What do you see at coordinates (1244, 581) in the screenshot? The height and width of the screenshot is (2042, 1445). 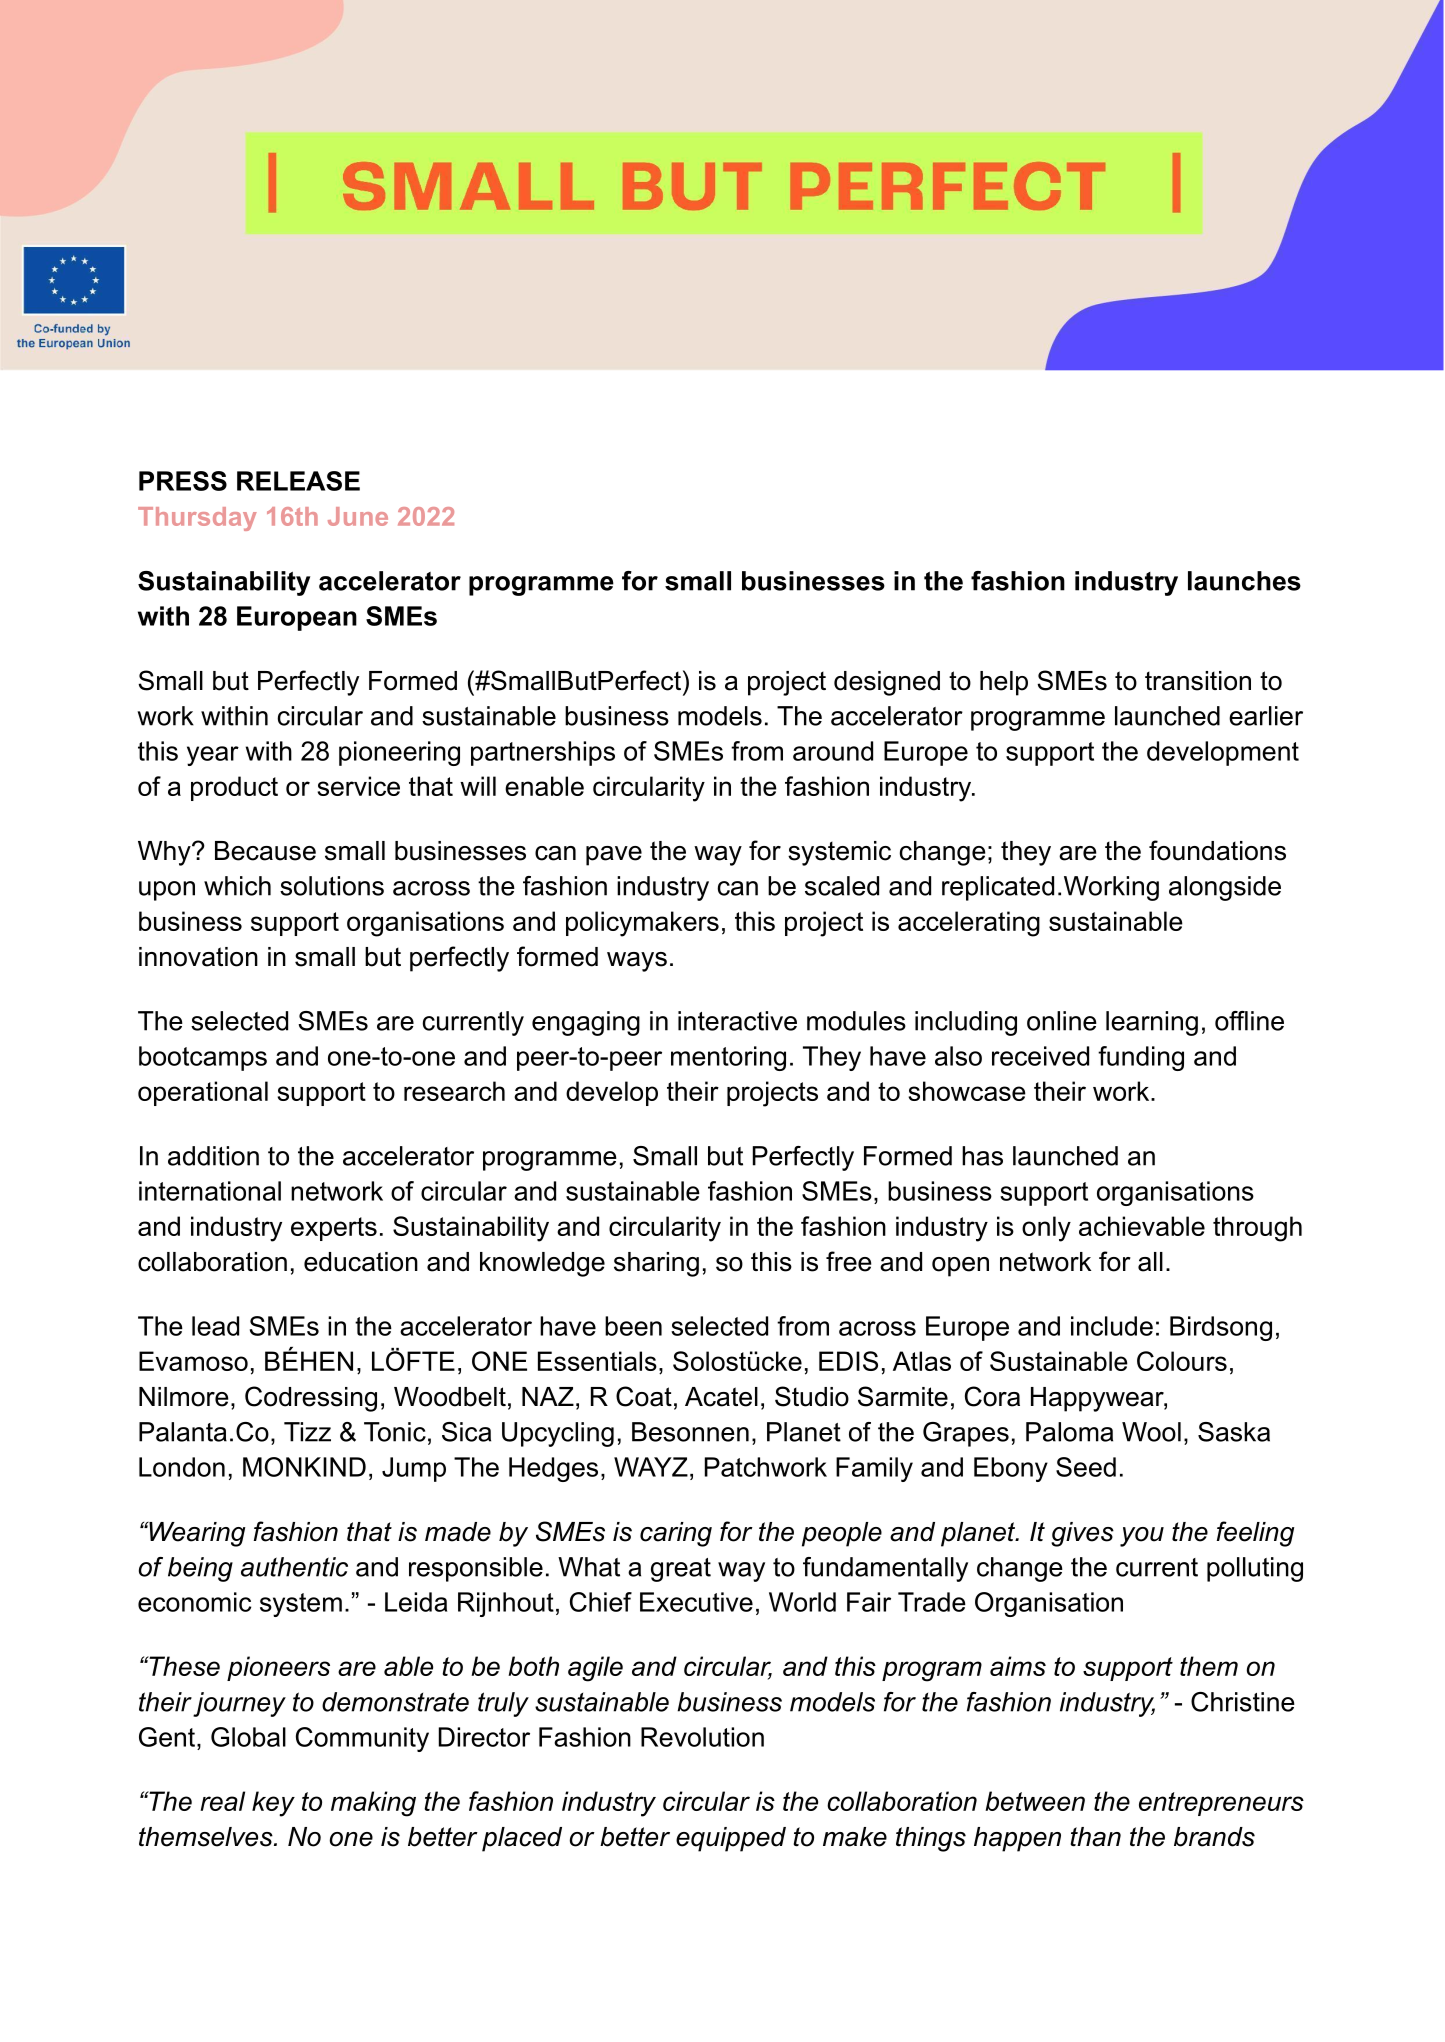 I see `launches` at bounding box center [1244, 581].
